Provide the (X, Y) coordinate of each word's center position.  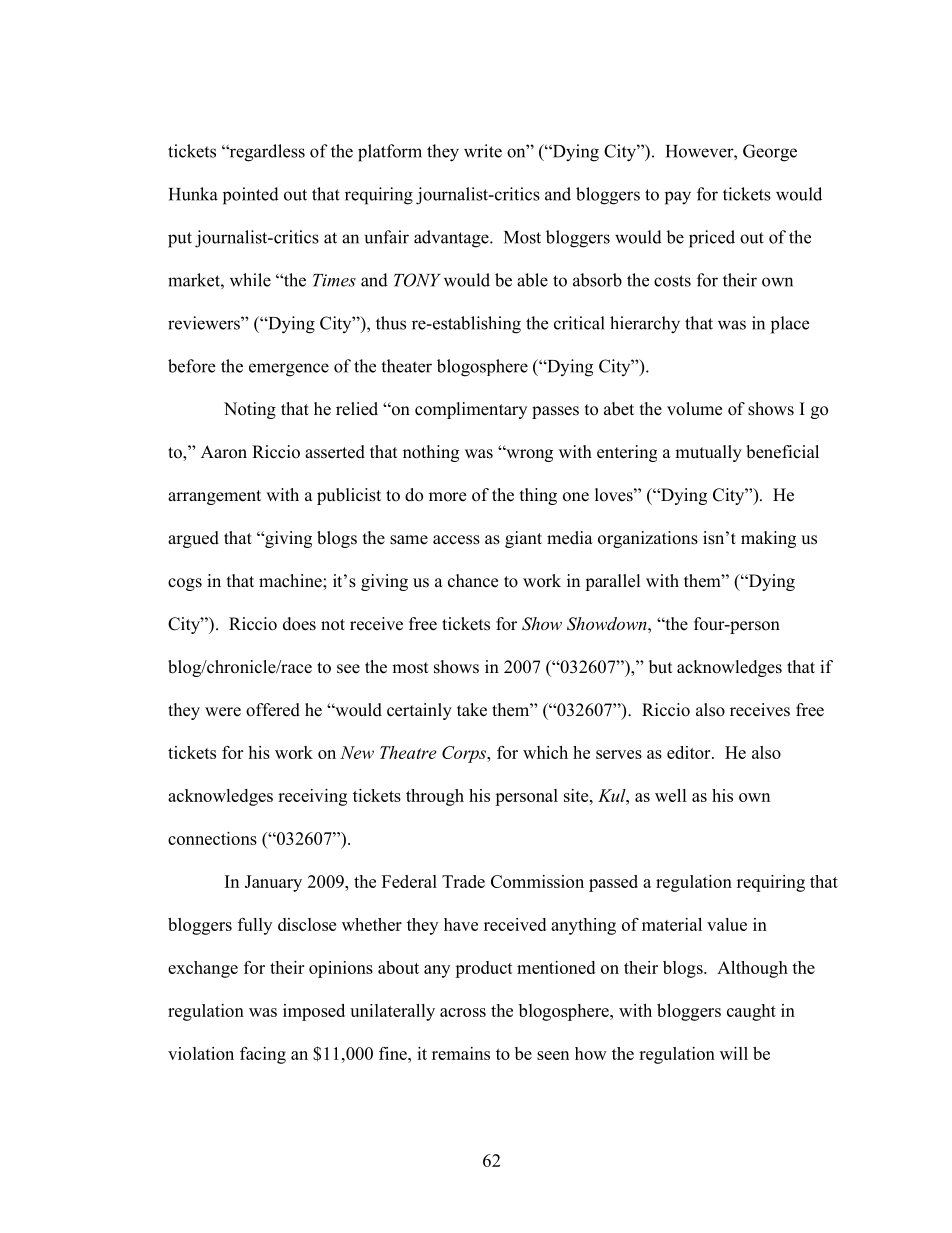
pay (678, 198)
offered (273, 710)
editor (690, 752)
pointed (251, 196)
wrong (528, 455)
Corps (465, 754)
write (483, 151)
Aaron (224, 452)
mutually (708, 453)
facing (263, 1055)
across (463, 1012)
